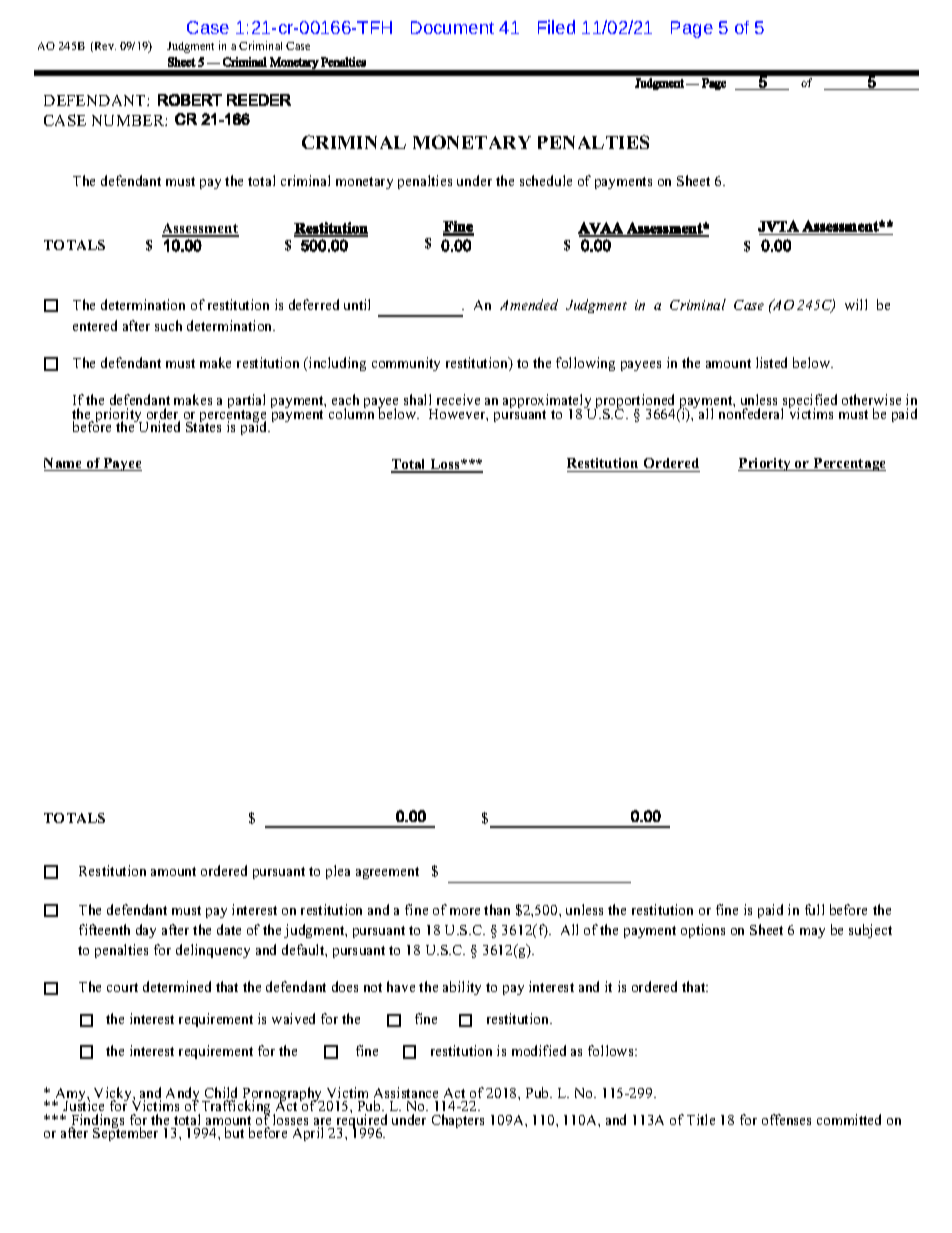 The image size is (952, 1233). Describe the element at coordinates (104, 47) in the document. I see `Rev` at that location.
